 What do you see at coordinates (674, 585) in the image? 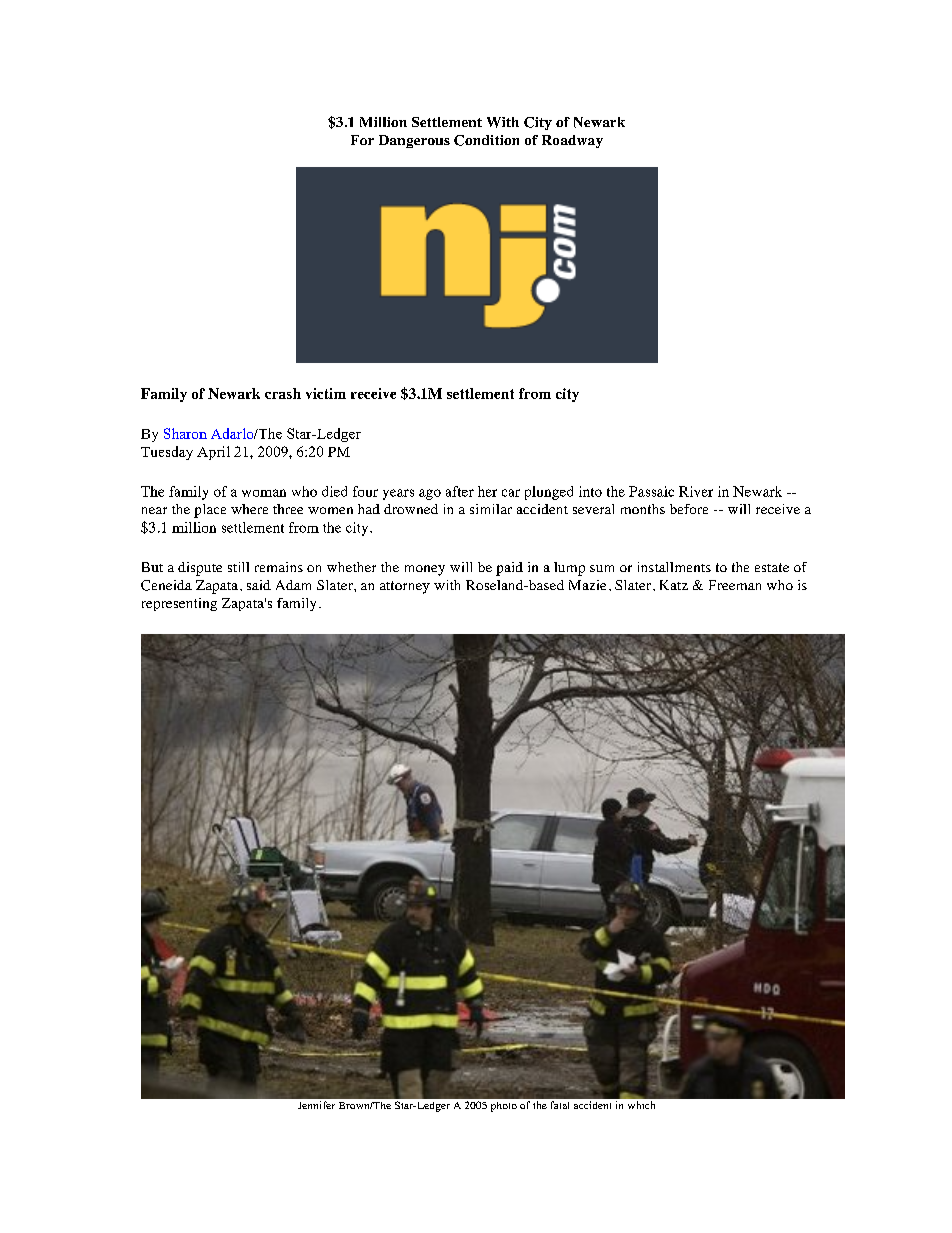
I see `Katz` at bounding box center [674, 585].
